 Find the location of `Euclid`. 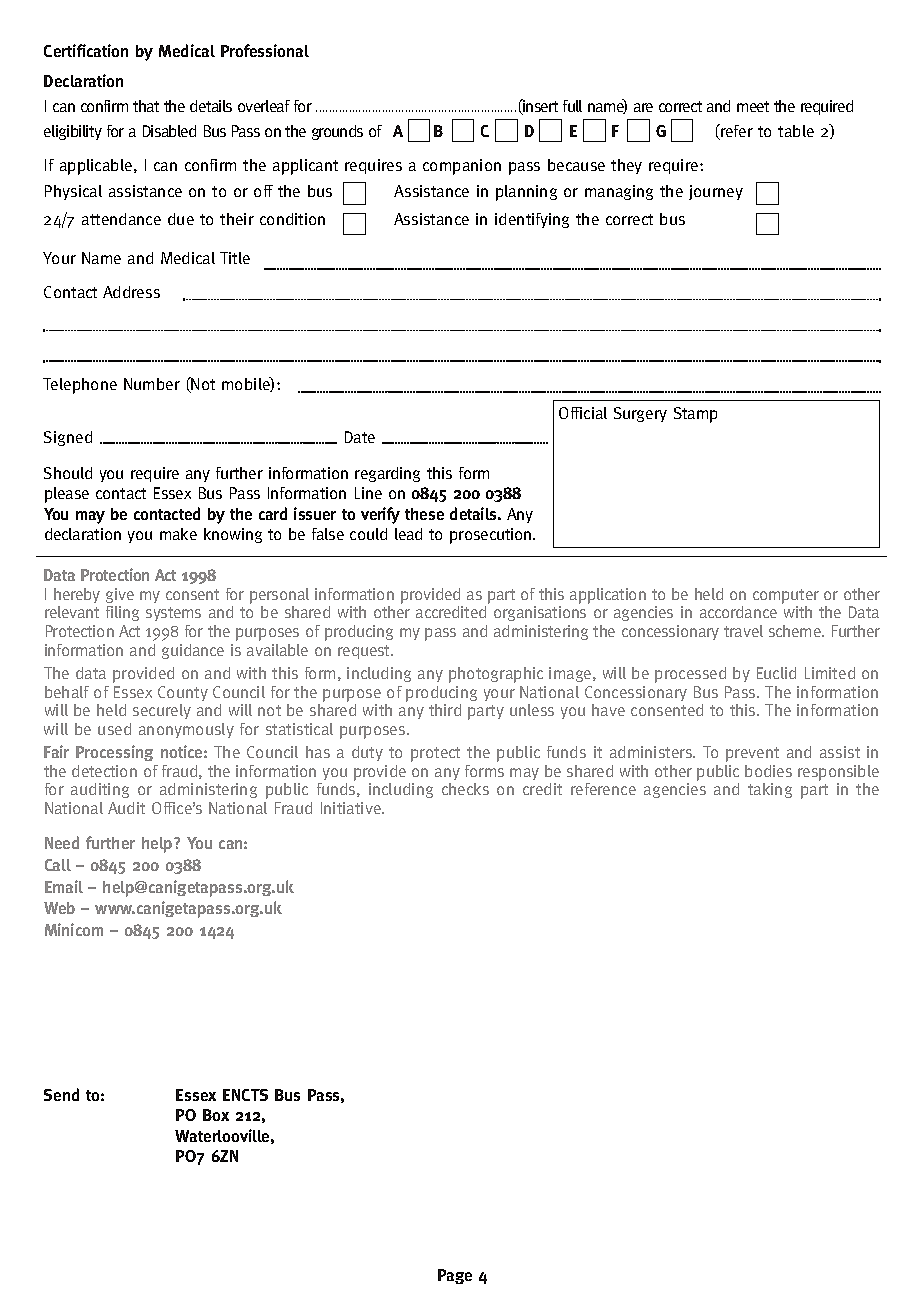

Euclid is located at coordinates (776, 673).
